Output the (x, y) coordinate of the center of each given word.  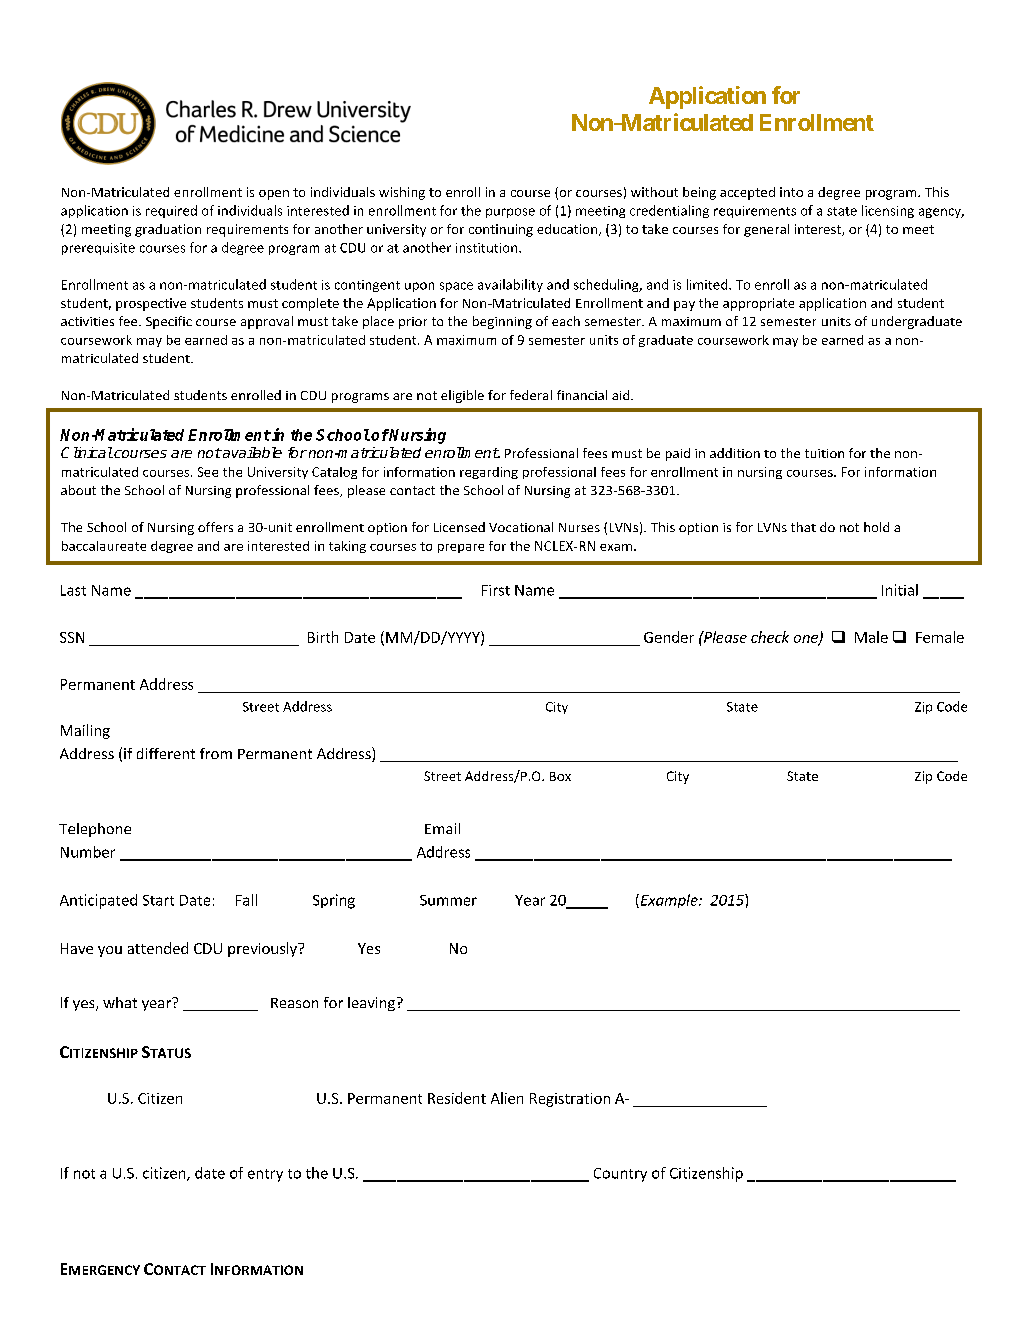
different (166, 753)
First (496, 590)
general (766, 230)
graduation (168, 230)
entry (265, 1175)
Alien (507, 1098)
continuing (501, 230)
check (770, 637)
